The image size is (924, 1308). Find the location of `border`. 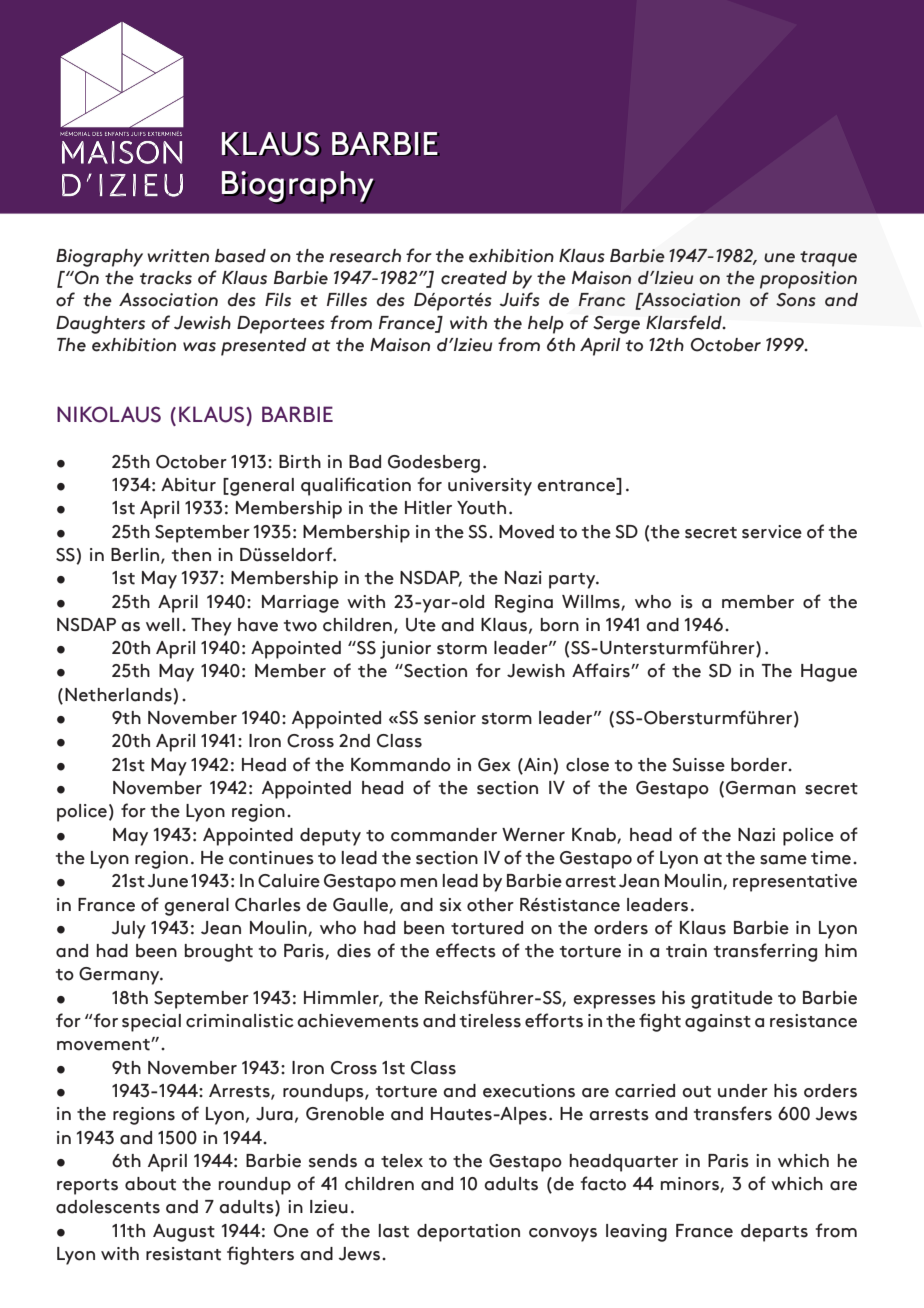

border is located at coordinates (760, 765).
